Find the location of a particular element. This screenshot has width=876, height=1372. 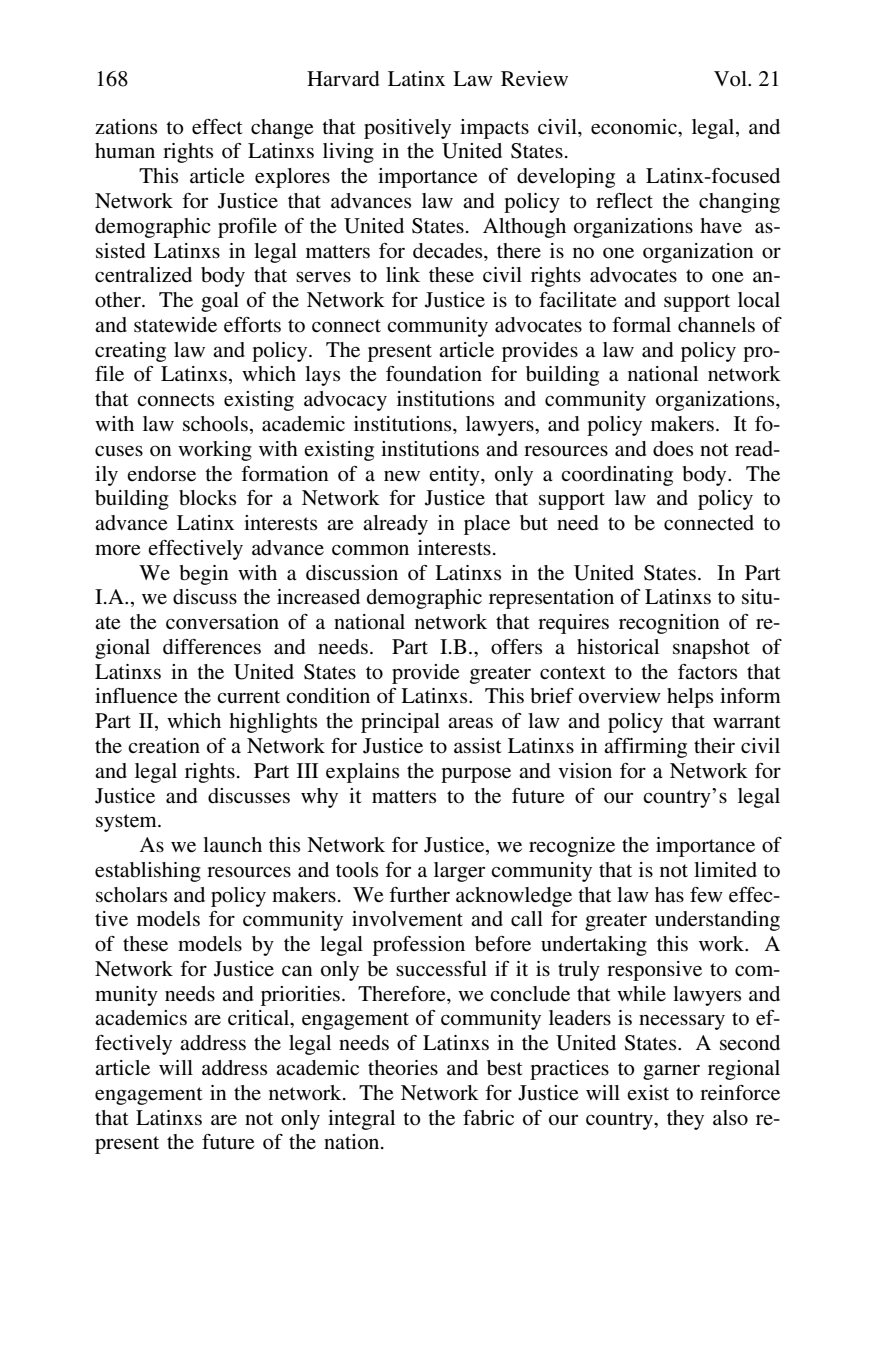

theories is located at coordinates (403, 1068).
